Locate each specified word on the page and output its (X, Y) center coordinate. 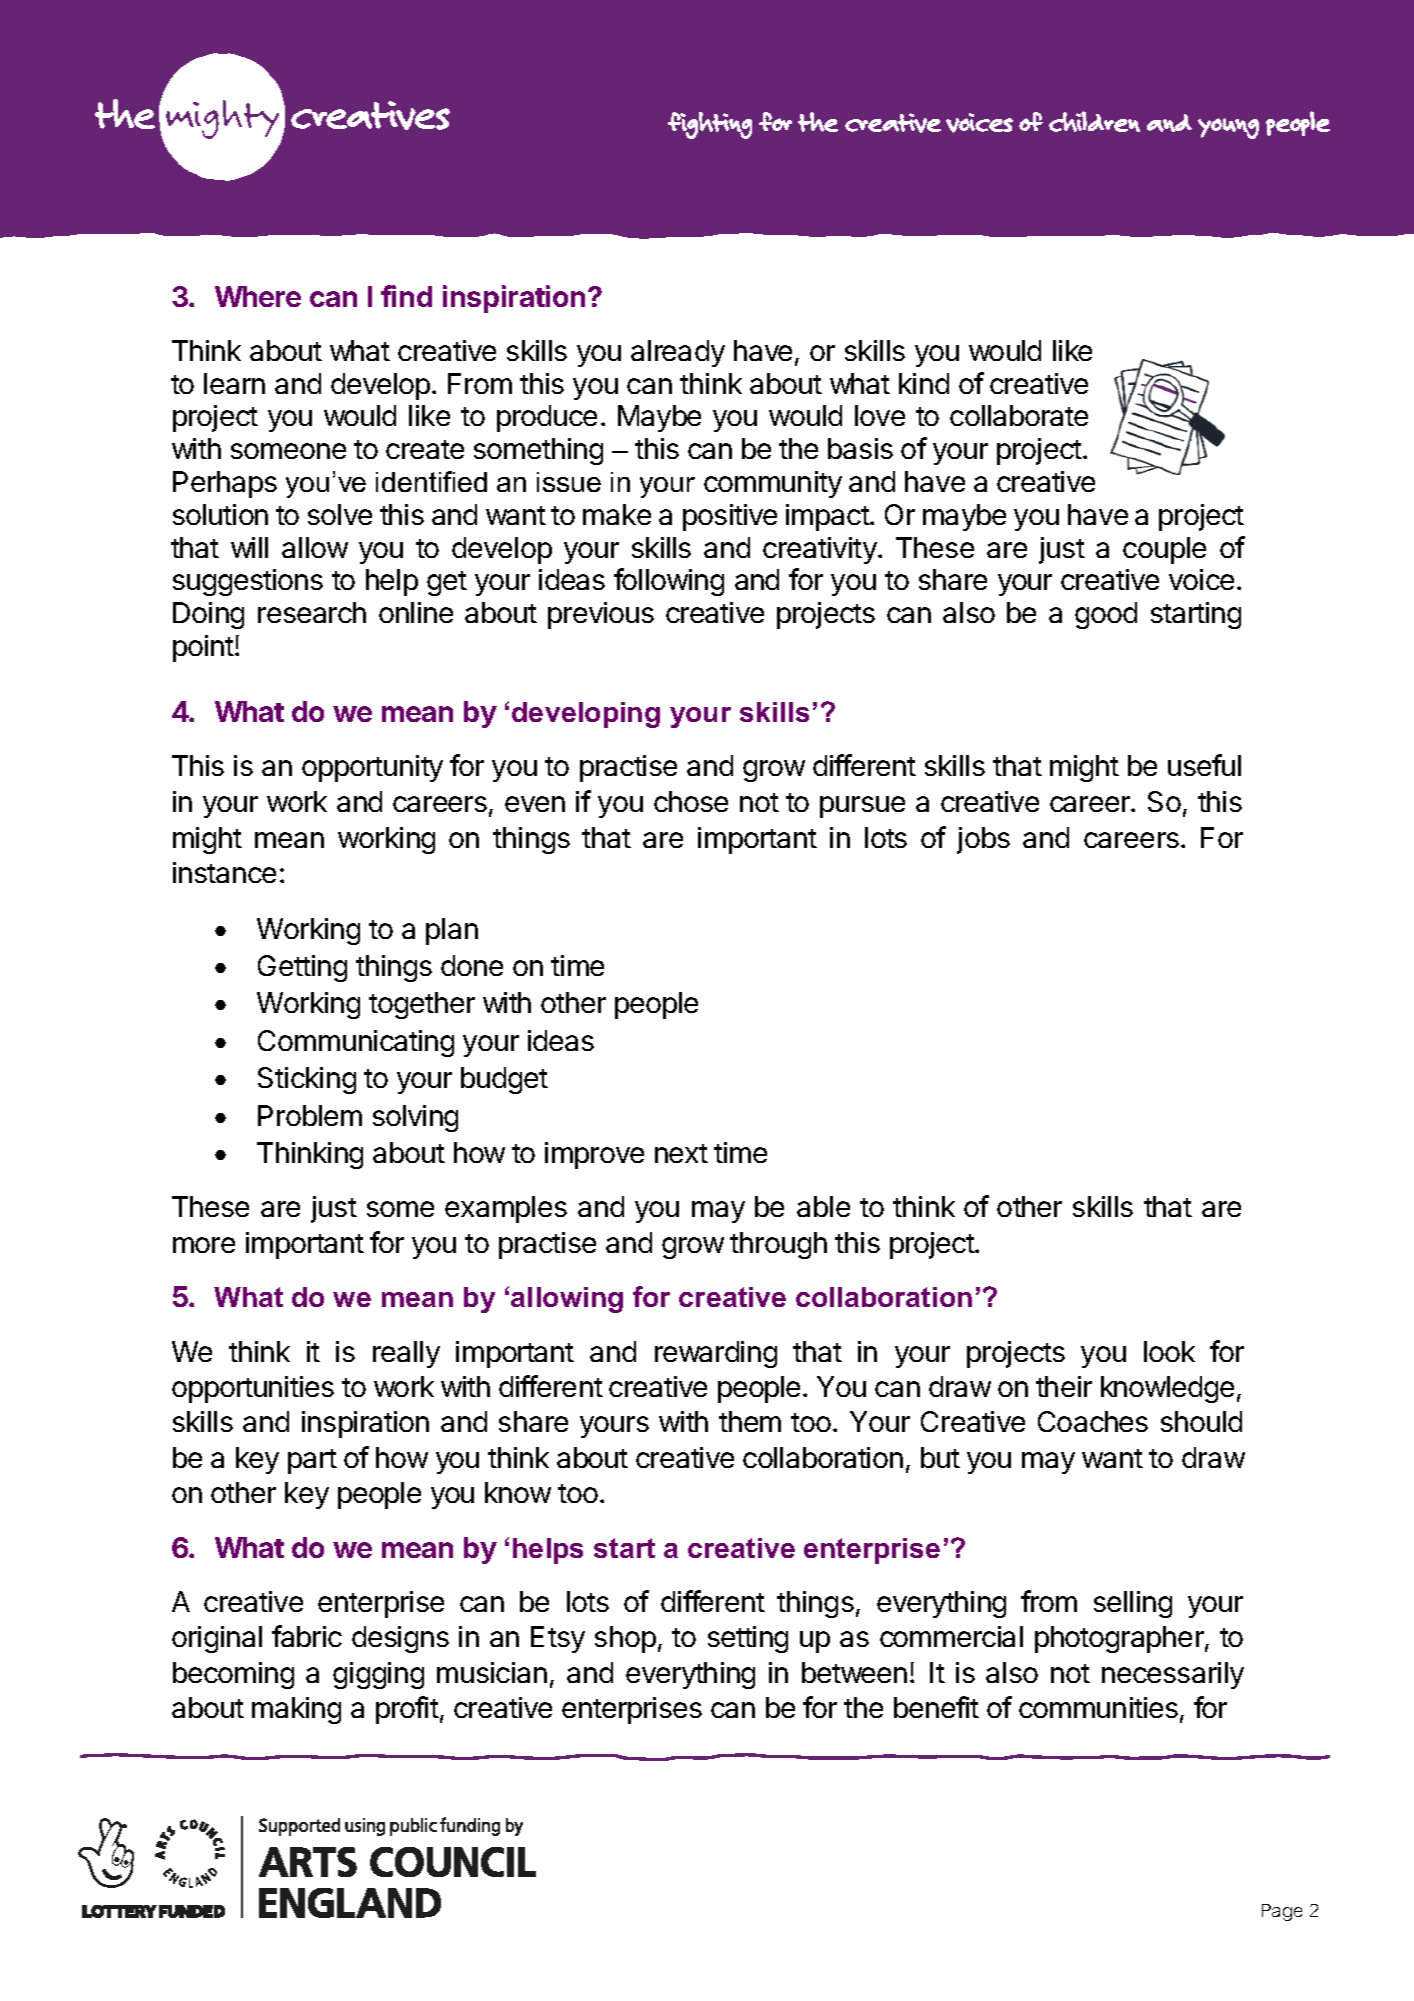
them (750, 1421)
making (296, 1710)
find (406, 296)
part (312, 1461)
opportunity (372, 768)
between (854, 1672)
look (1169, 1351)
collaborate (1019, 415)
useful (1204, 765)
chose (691, 801)
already (678, 353)
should (1201, 1421)
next (681, 1153)
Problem (310, 1115)
